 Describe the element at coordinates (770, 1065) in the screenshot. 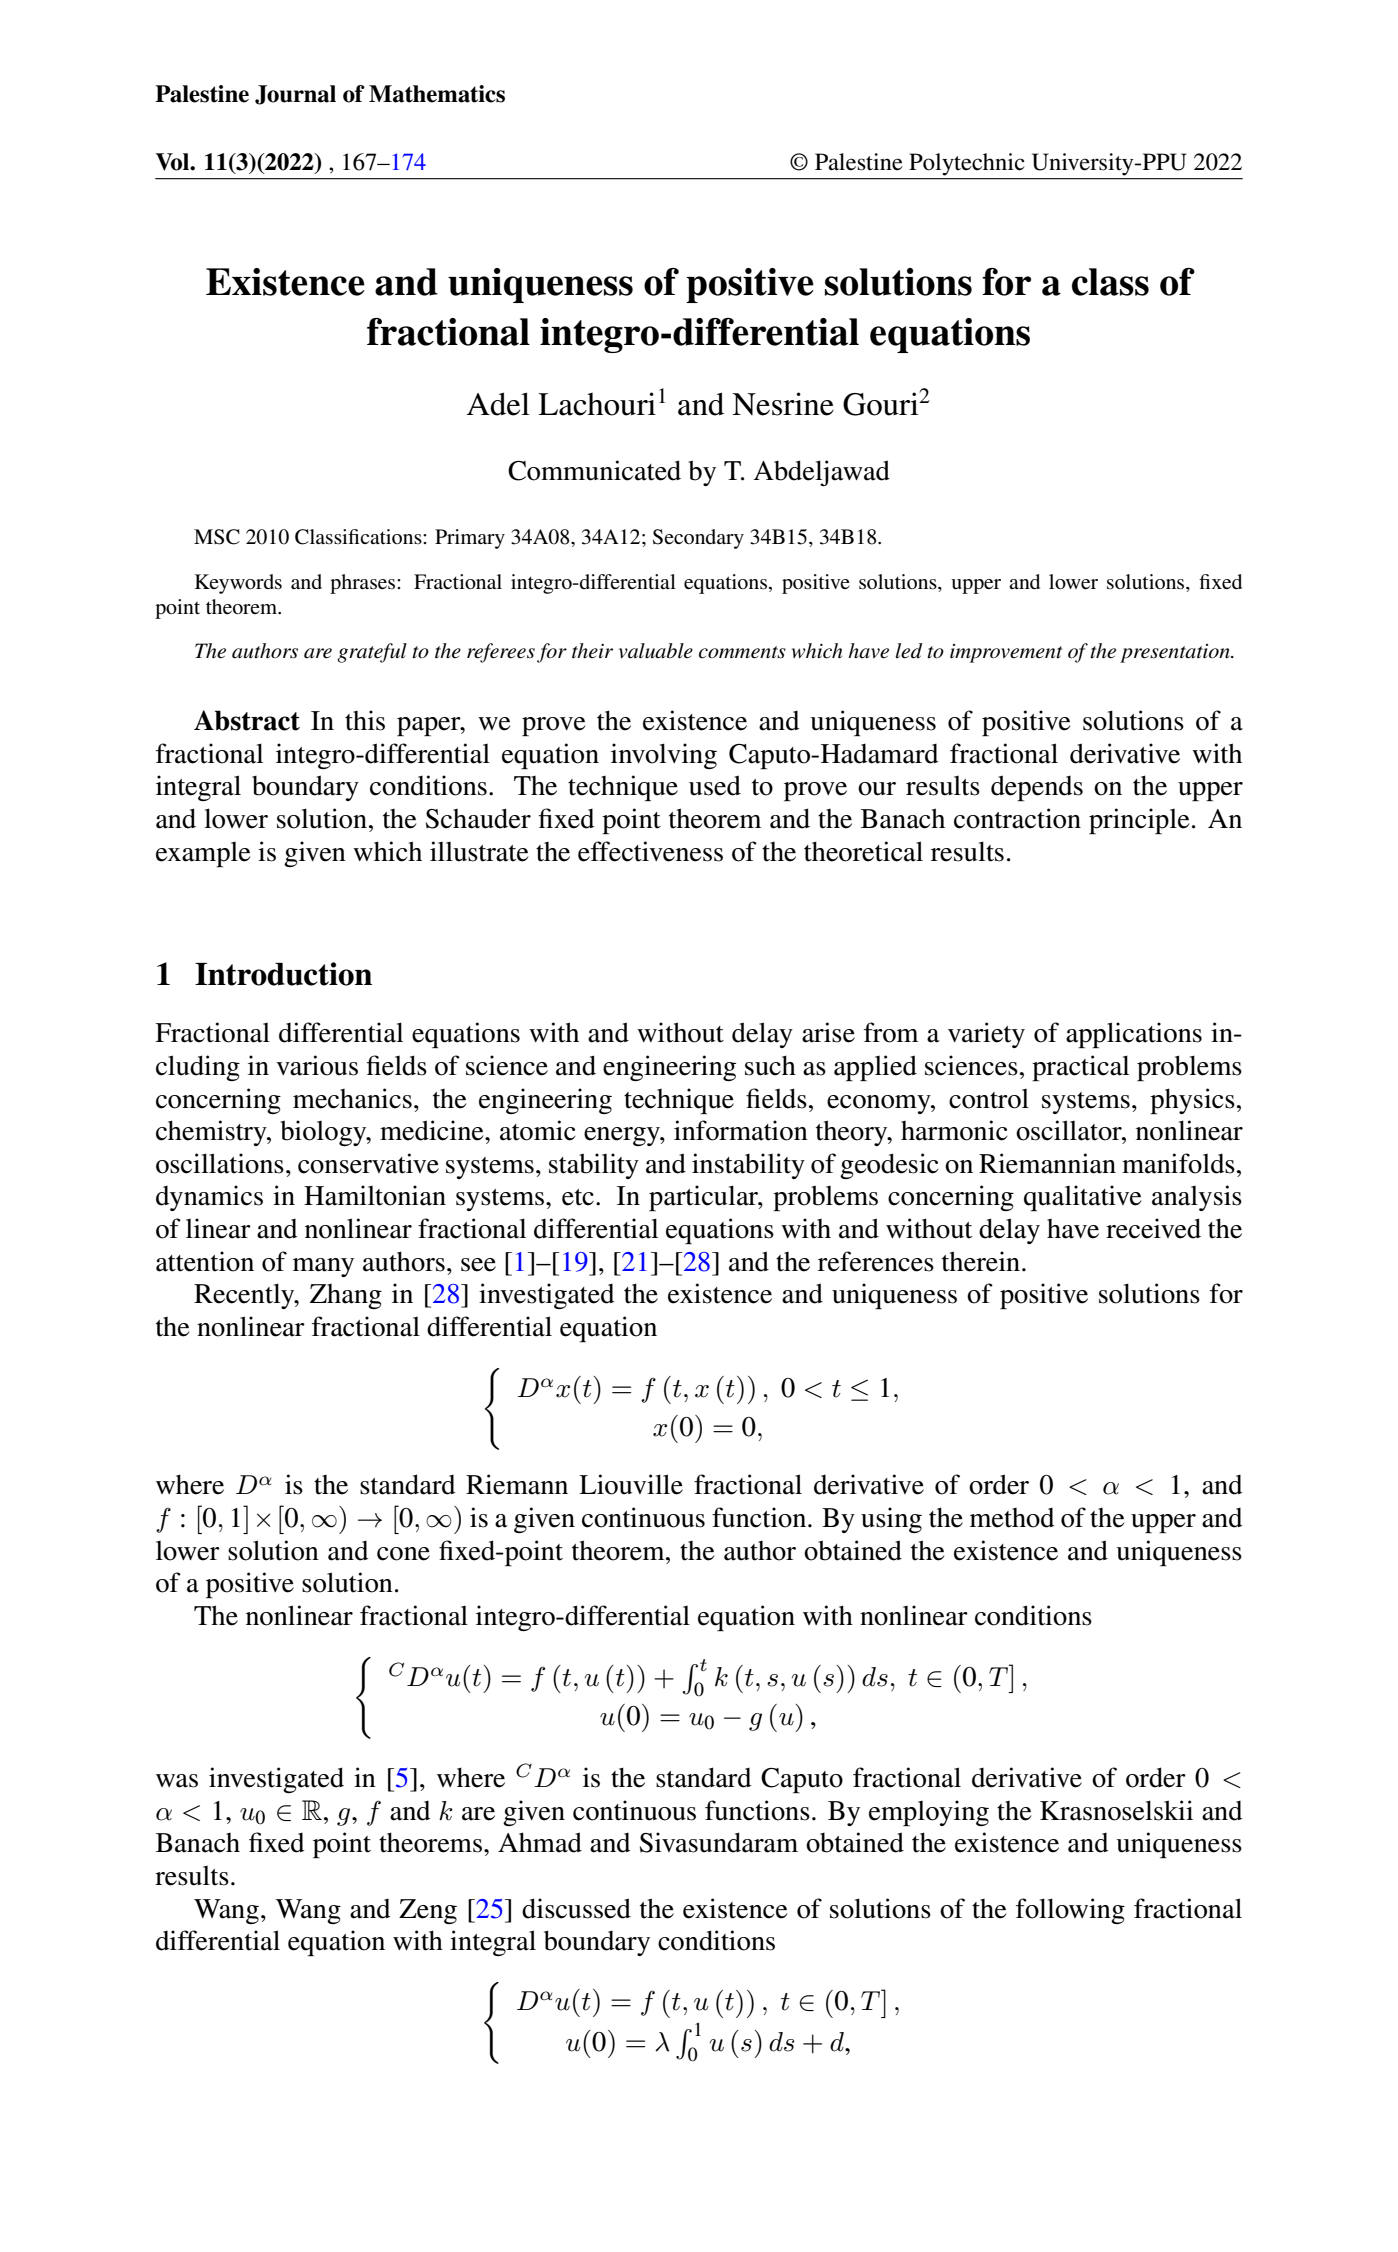

I see `such` at that location.
